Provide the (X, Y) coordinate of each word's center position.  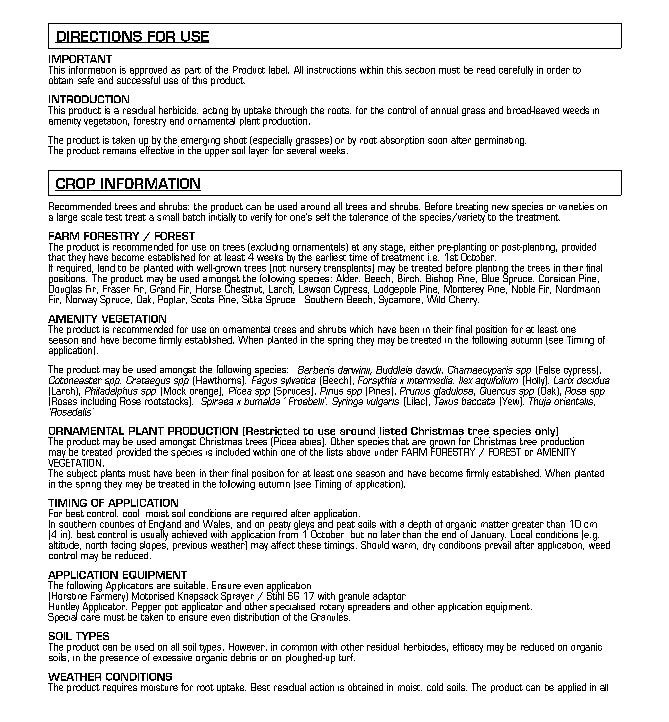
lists (335, 452)
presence (119, 660)
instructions (331, 70)
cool (131, 513)
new (500, 207)
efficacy (468, 648)
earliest (331, 256)
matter (495, 524)
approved (148, 72)
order (558, 70)
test (113, 217)
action (322, 687)
